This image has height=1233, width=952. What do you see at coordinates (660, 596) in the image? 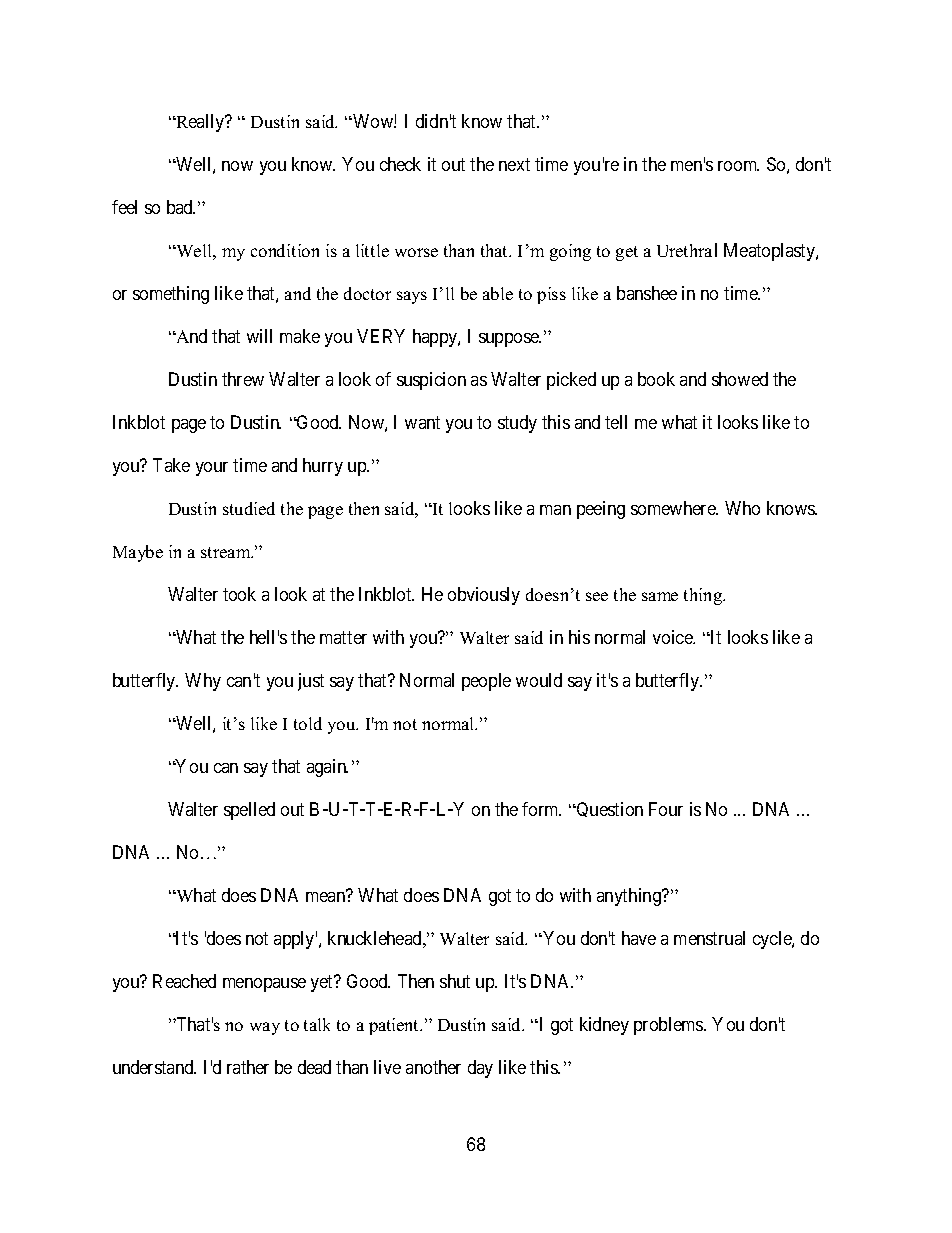
I see `same` at bounding box center [660, 596].
